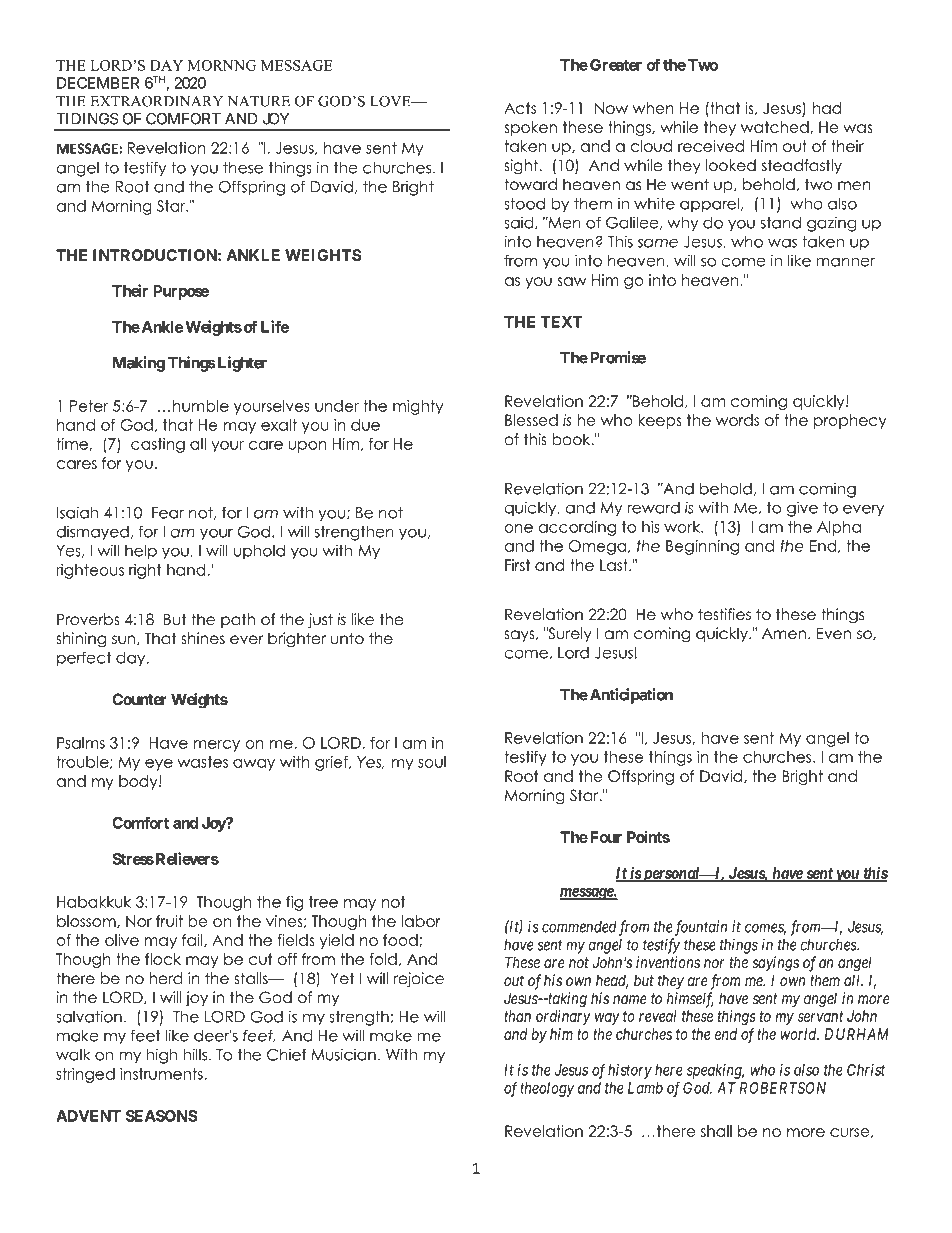 The image size is (952, 1233). What do you see at coordinates (432, 762) in the screenshot?
I see `soul` at bounding box center [432, 762].
